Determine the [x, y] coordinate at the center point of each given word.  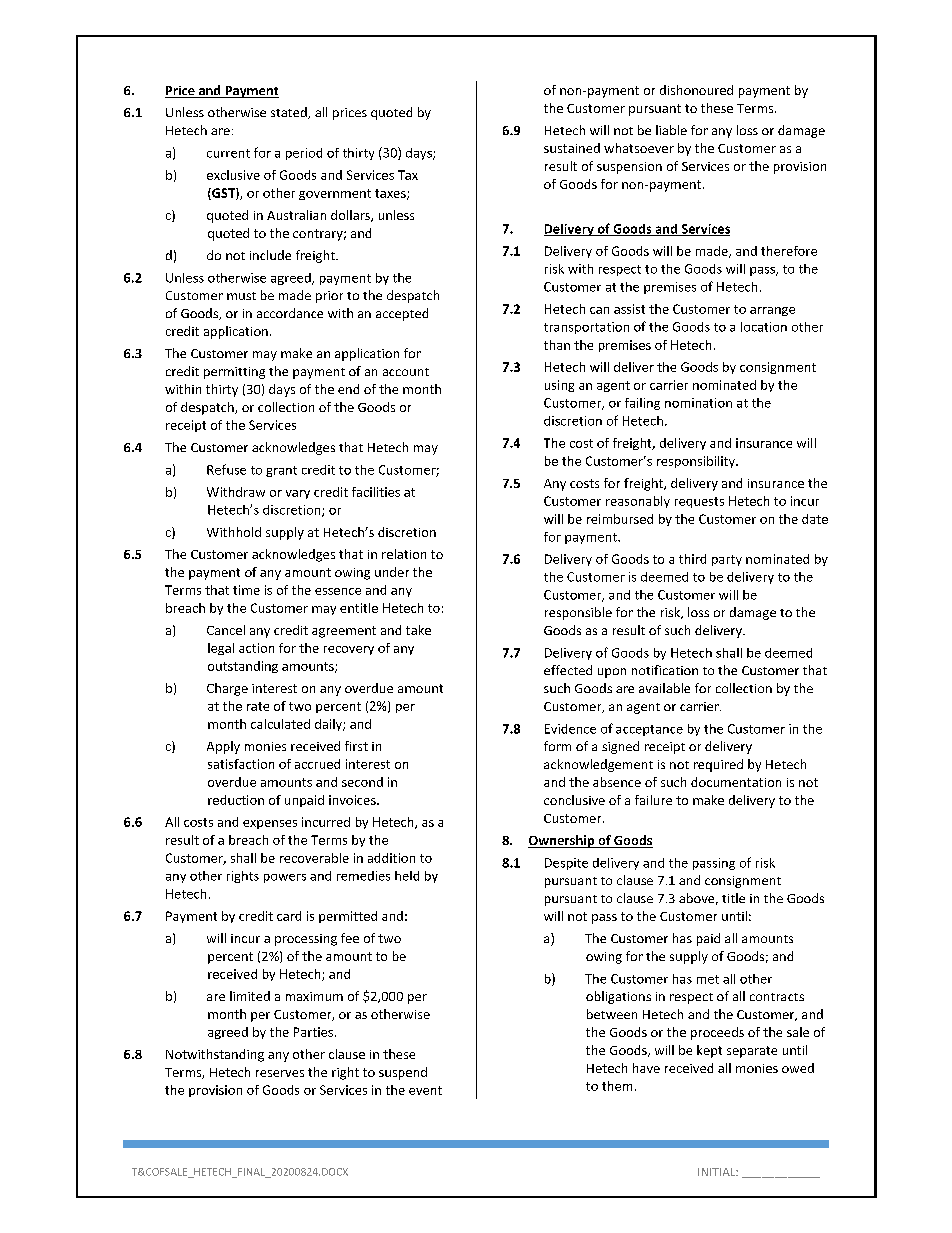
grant [281, 471]
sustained [572, 148]
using [559, 386]
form [557, 746]
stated [290, 113]
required [718, 765]
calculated [280, 724]
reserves [280, 1073]
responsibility [697, 462]
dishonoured [696, 90]
